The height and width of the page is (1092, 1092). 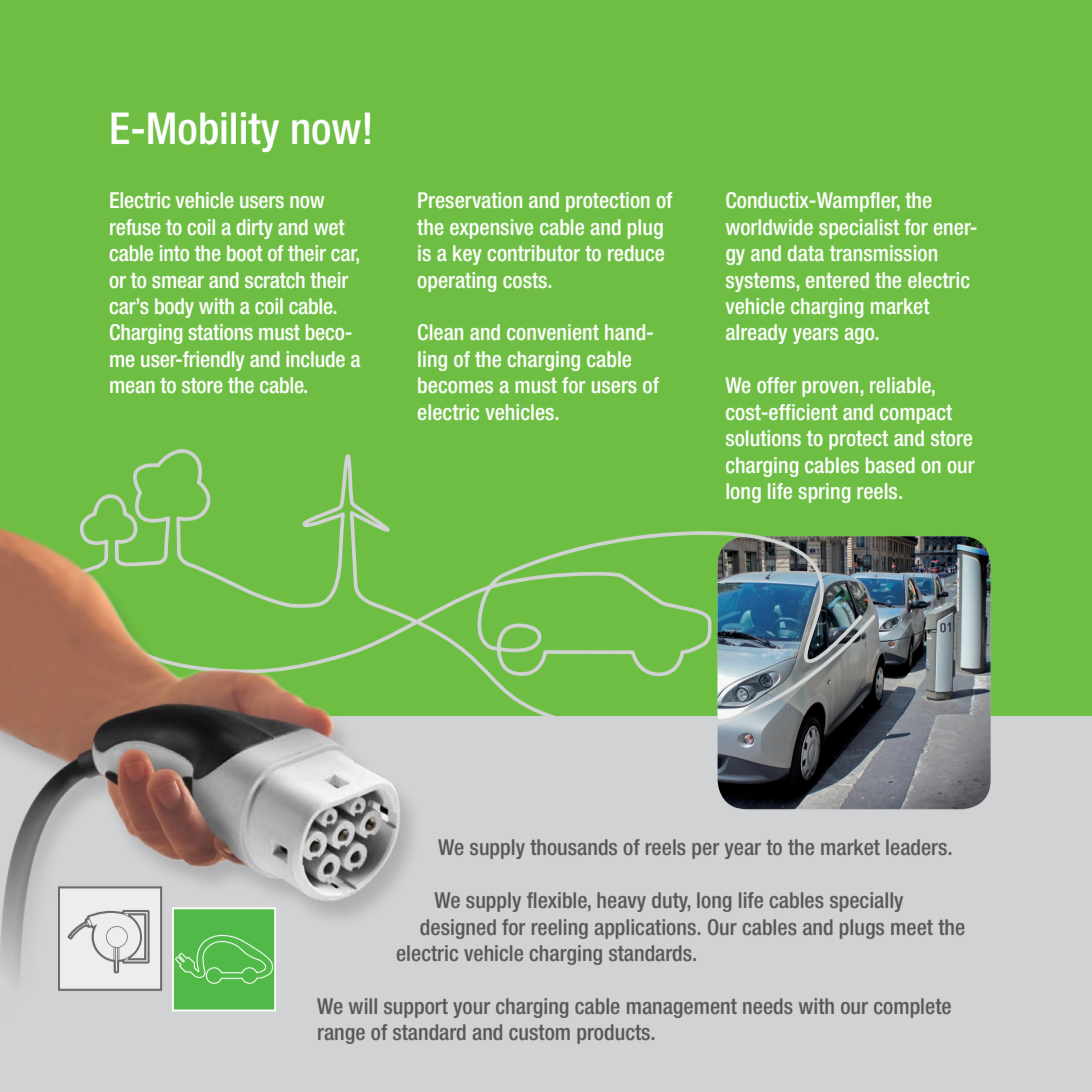 What do you see at coordinates (341, 1036) in the page?
I see `range` at bounding box center [341, 1036].
